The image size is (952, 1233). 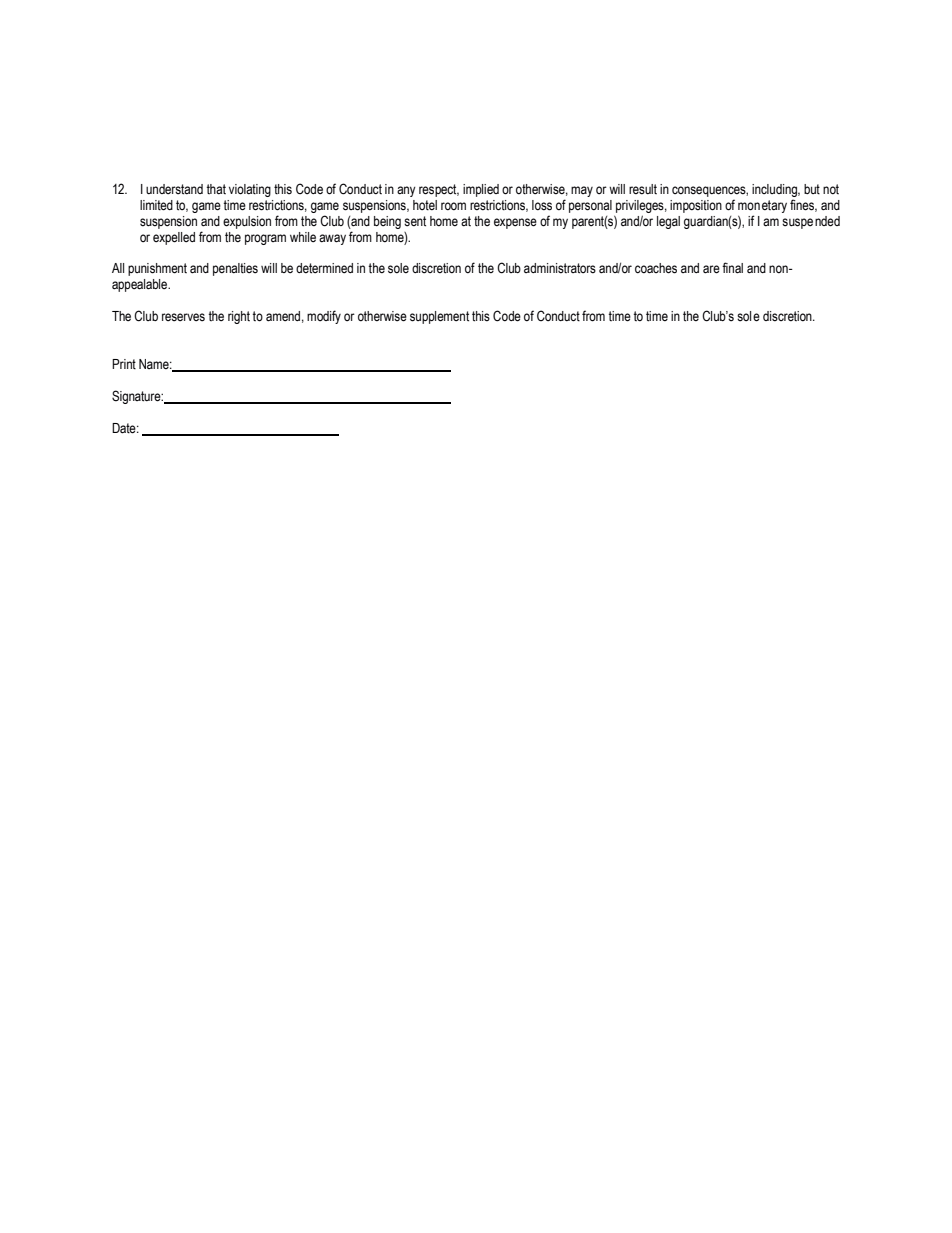 What do you see at coordinates (183, 317) in the screenshot?
I see `reserves` at bounding box center [183, 317].
